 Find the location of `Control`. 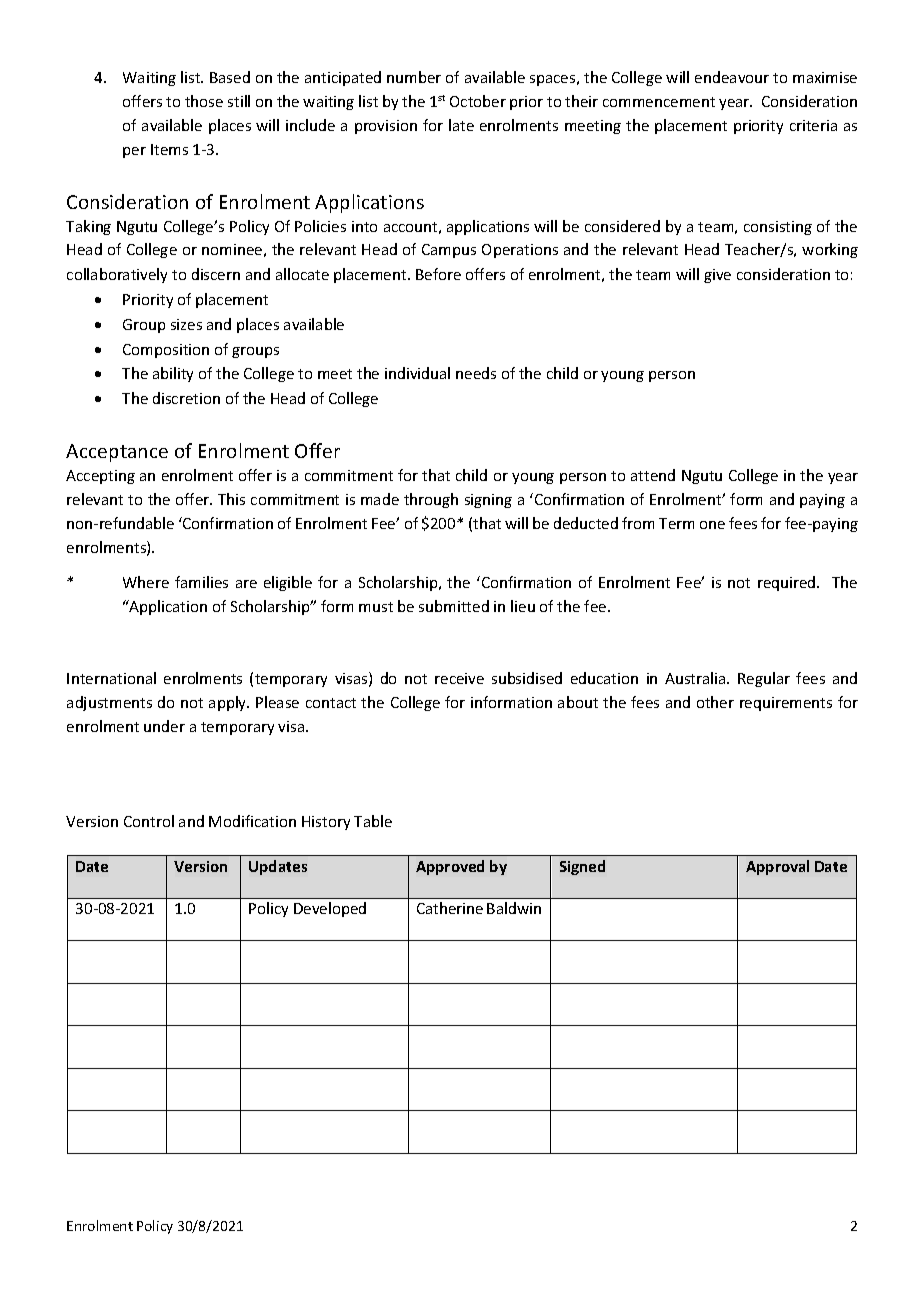

Control is located at coordinates (149, 821).
